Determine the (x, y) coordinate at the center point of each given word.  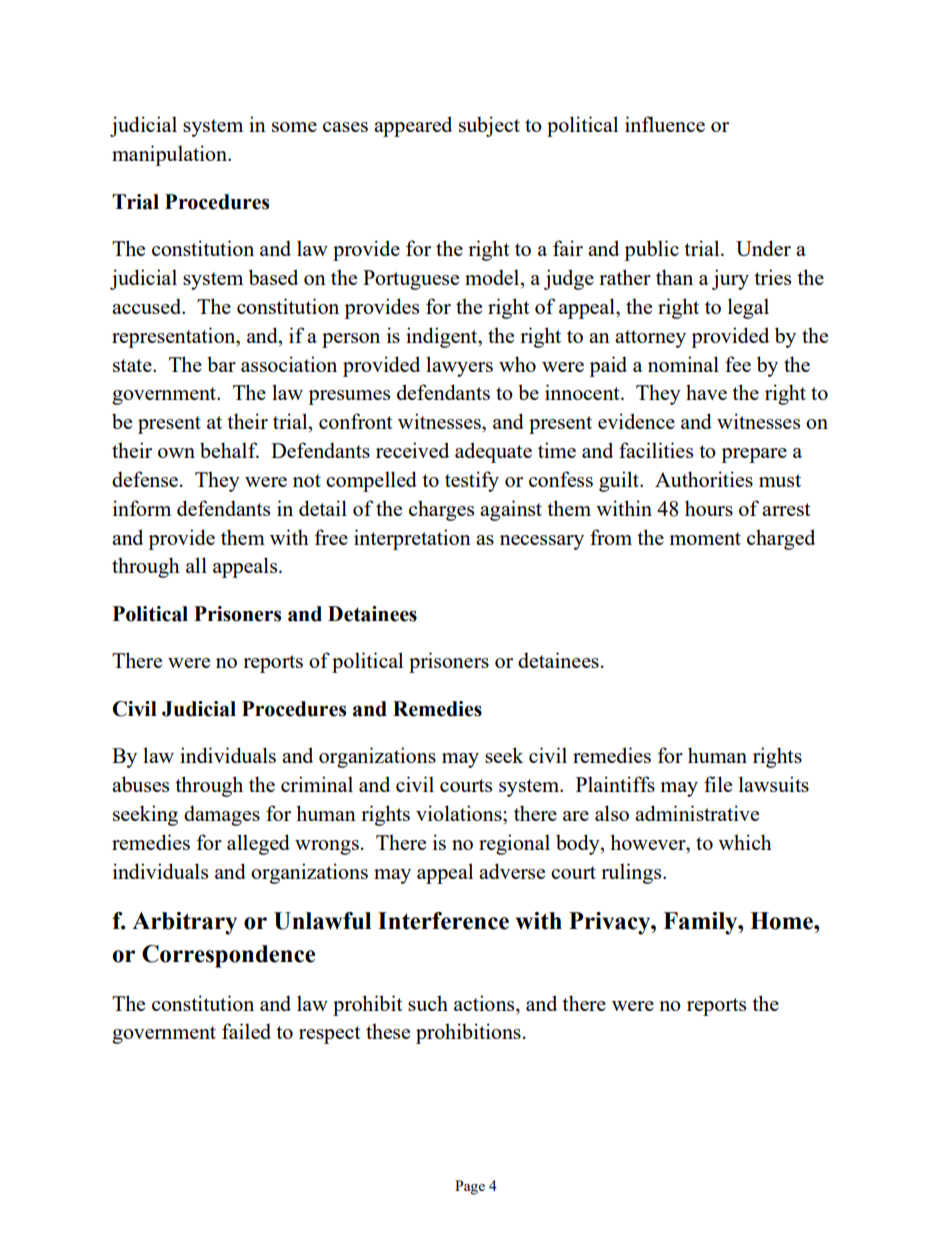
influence (665, 124)
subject (489, 126)
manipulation (170, 155)
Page (470, 1187)
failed (246, 1031)
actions (485, 1003)
